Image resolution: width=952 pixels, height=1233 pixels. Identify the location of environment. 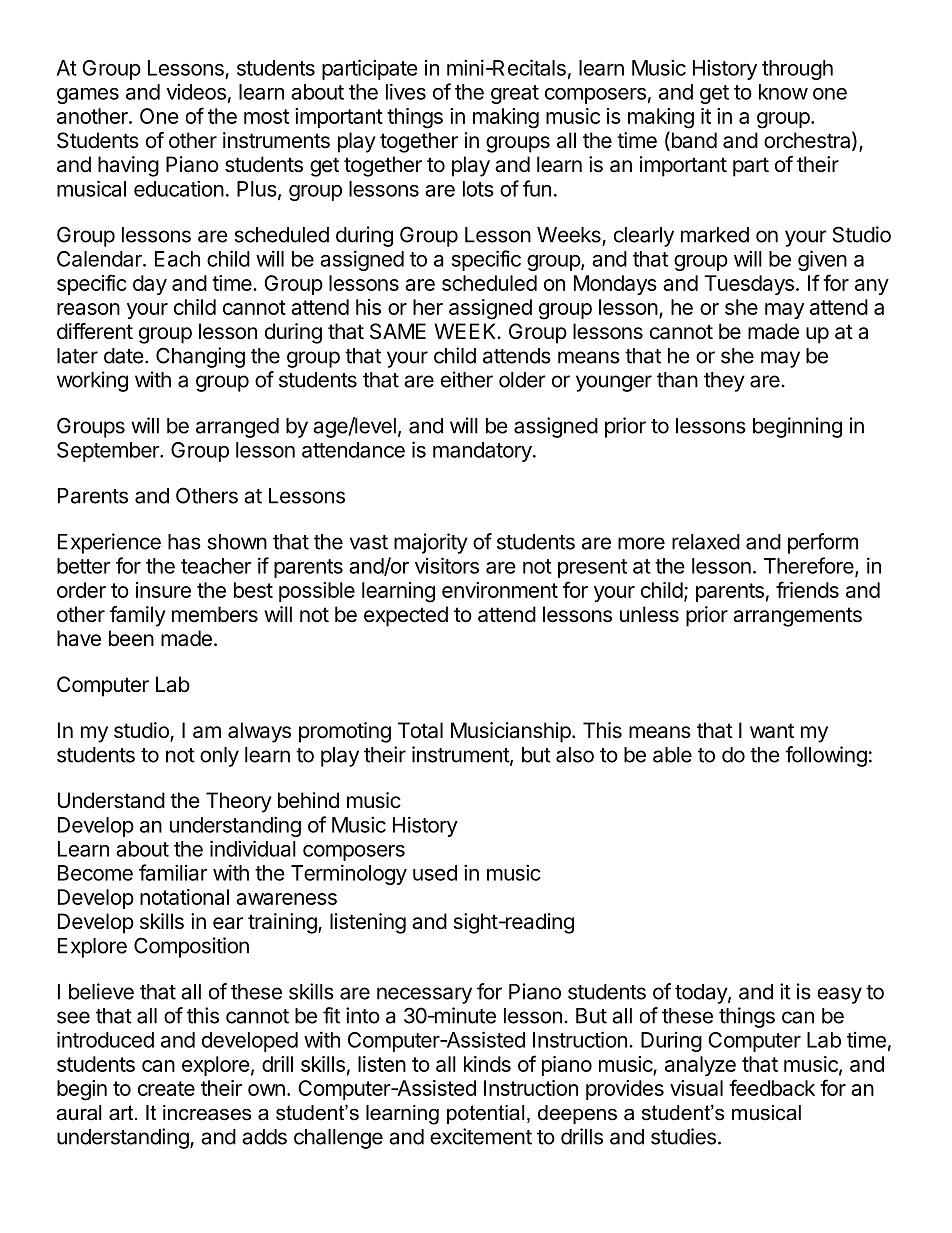
(500, 590).
